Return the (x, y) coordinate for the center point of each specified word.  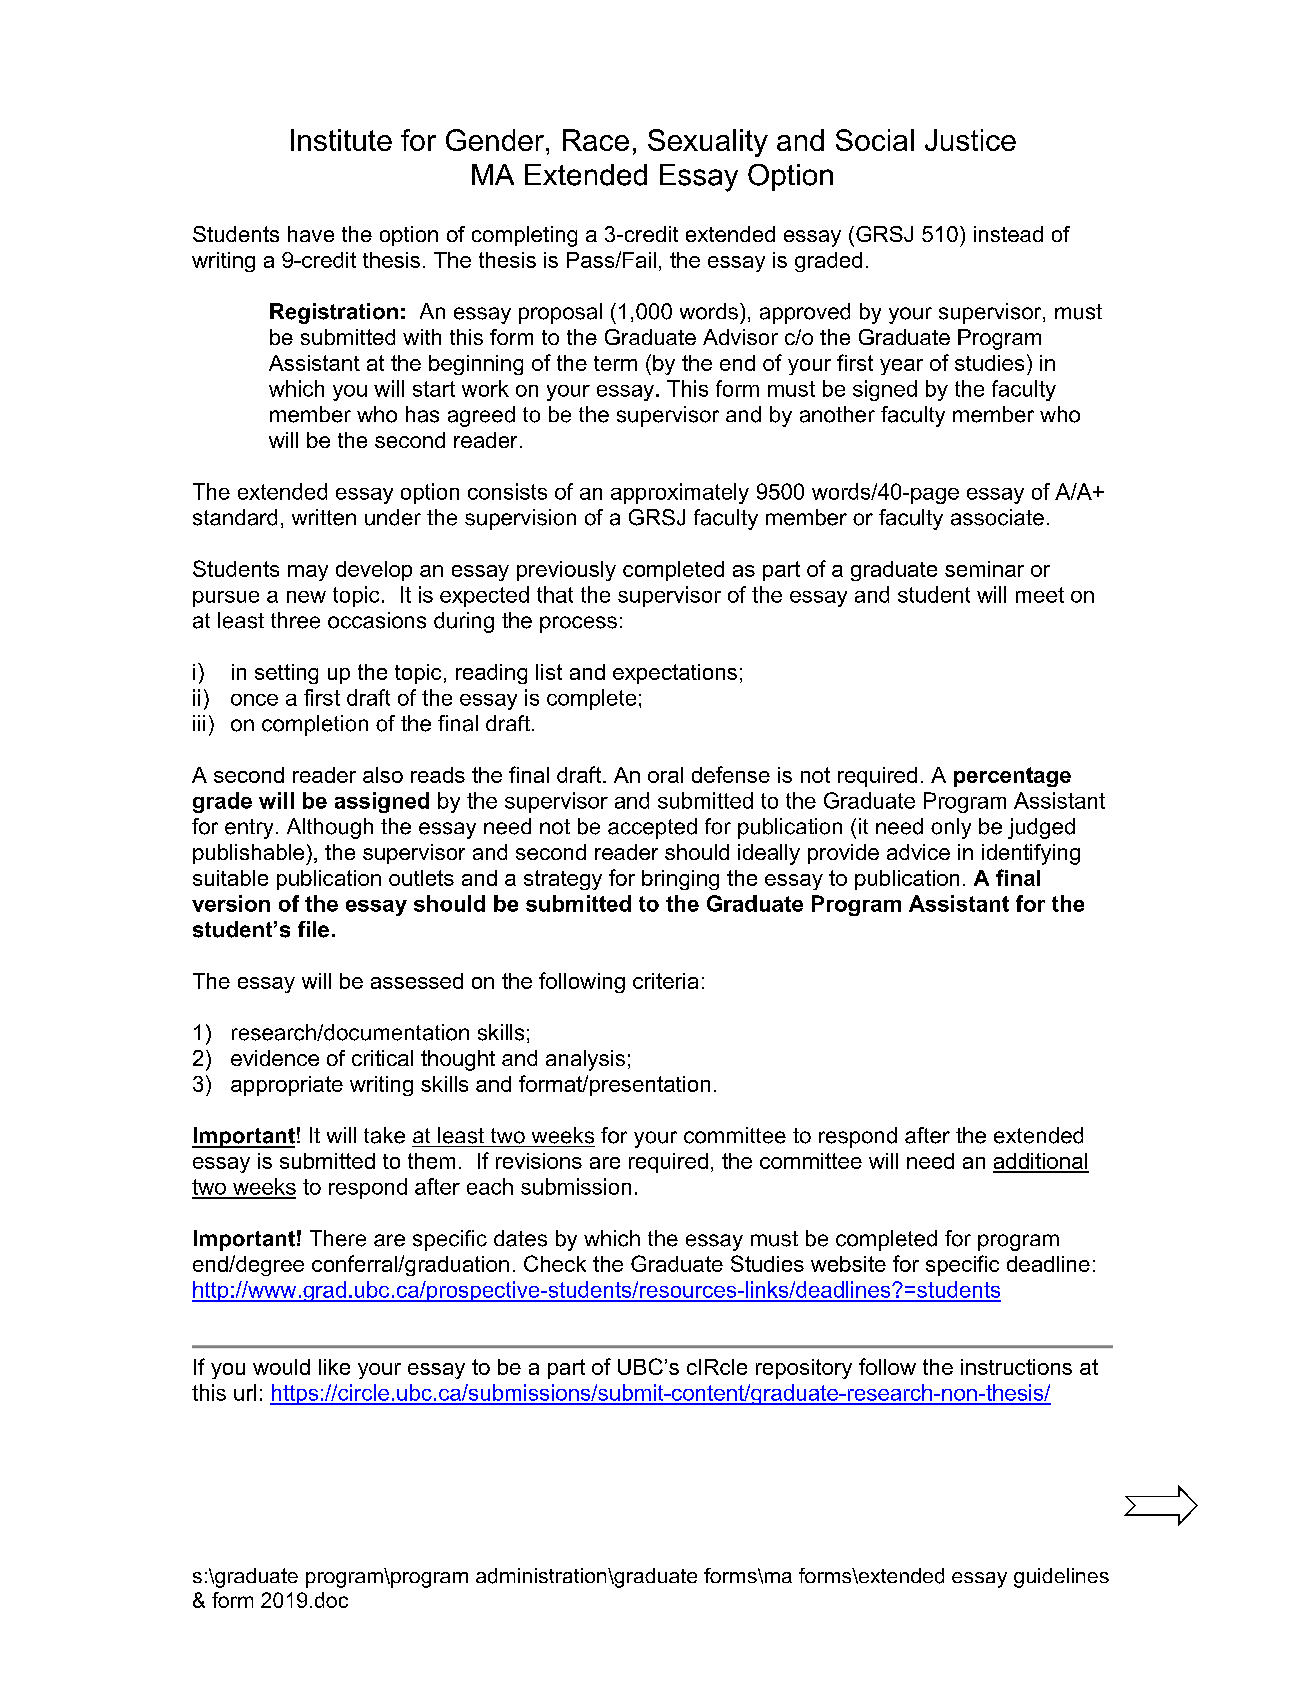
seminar (984, 569)
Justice (970, 140)
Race (596, 140)
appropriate (287, 1086)
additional (1041, 1162)
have (311, 234)
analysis (585, 1060)
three (295, 620)
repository (804, 1369)
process (578, 624)
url (245, 1392)
